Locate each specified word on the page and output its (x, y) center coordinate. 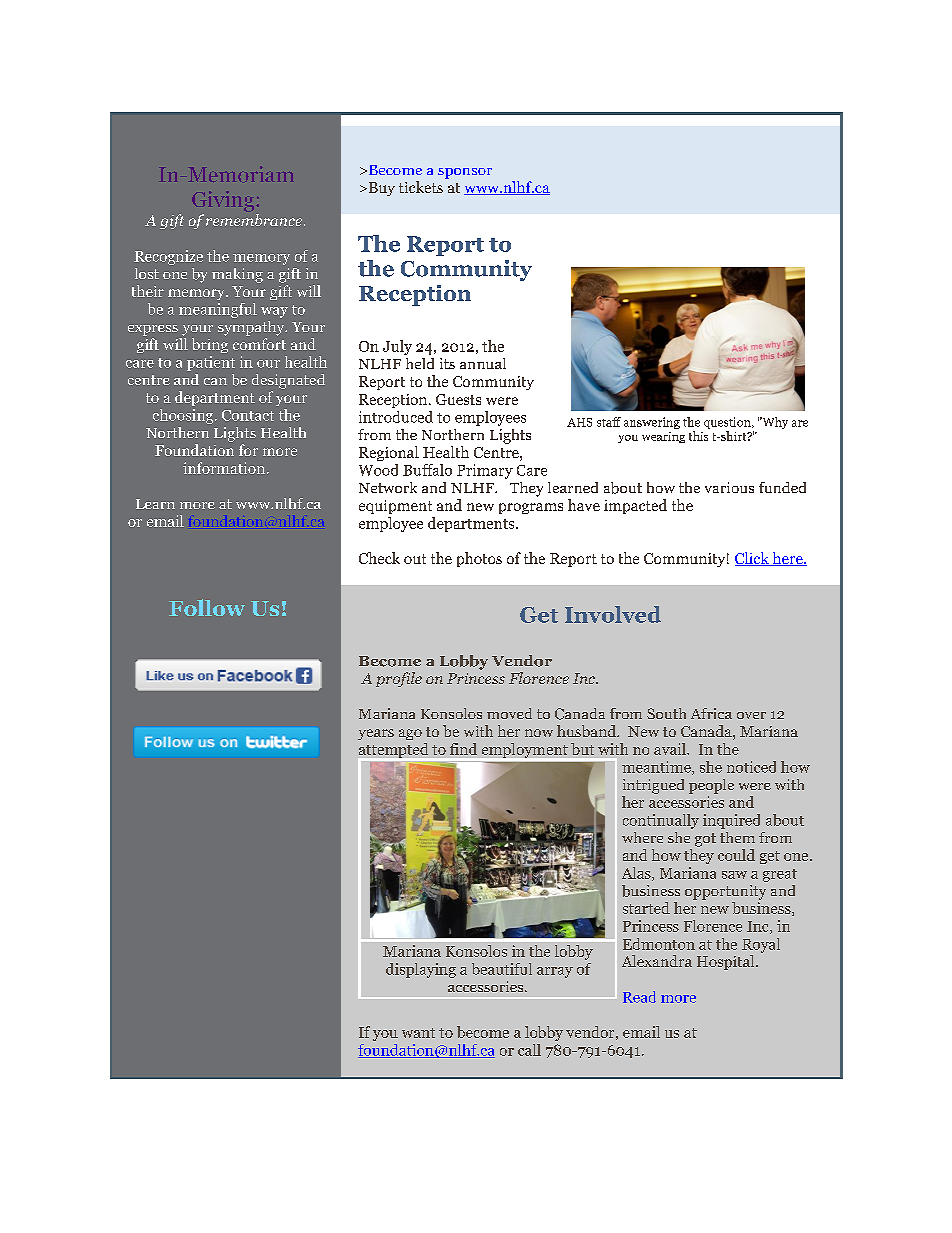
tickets (421, 187)
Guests (458, 399)
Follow (207, 607)
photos (479, 559)
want (418, 1033)
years (376, 734)
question (728, 424)
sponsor (465, 173)
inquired (731, 821)
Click (753, 559)
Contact (248, 415)
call (529, 1050)
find (463, 749)
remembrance (254, 220)
